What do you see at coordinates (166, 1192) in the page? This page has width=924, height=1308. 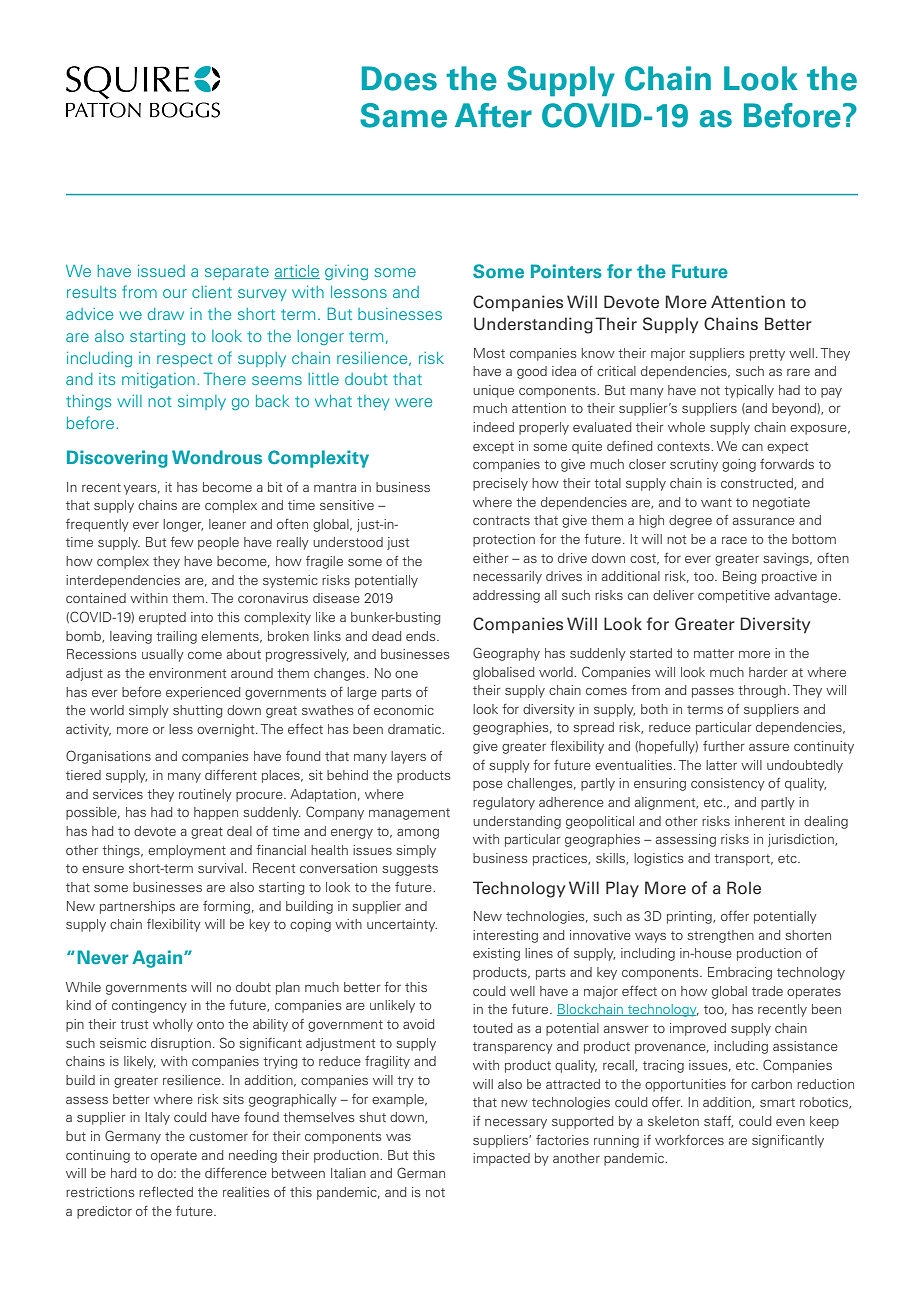 I see `reflected` at bounding box center [166, 1192].
